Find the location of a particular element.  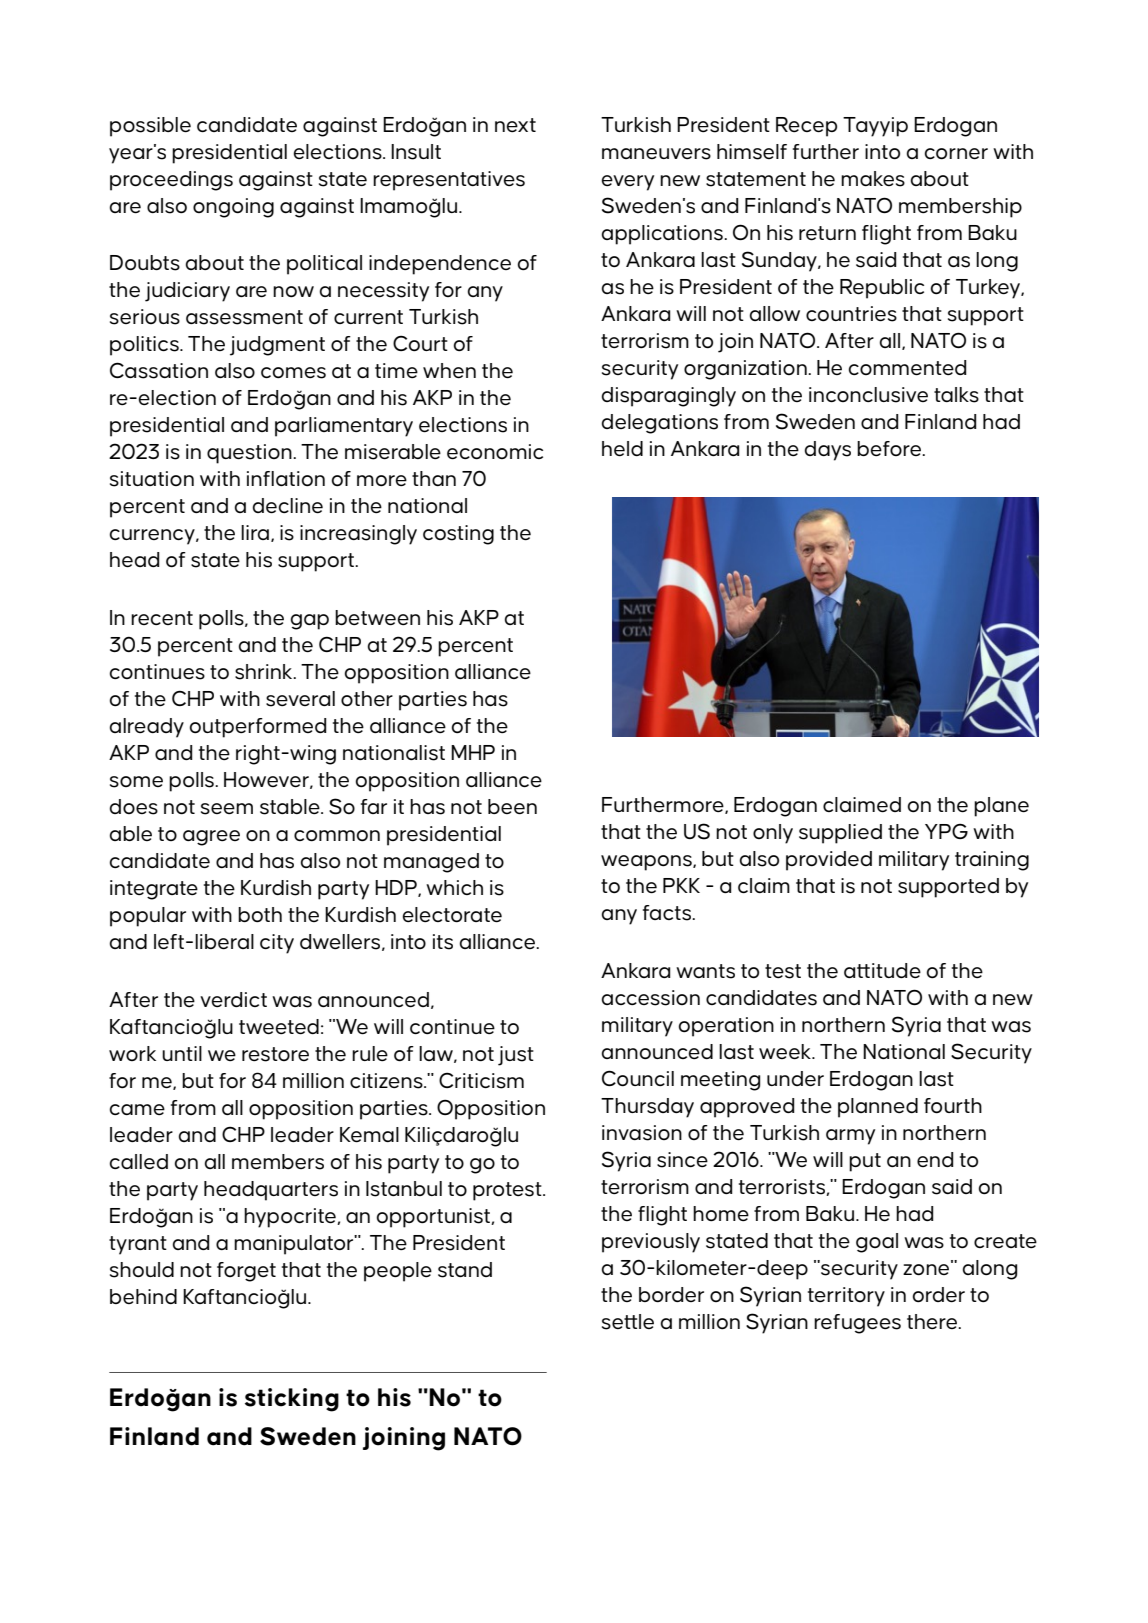

every is located at coordinates (627, 183).
